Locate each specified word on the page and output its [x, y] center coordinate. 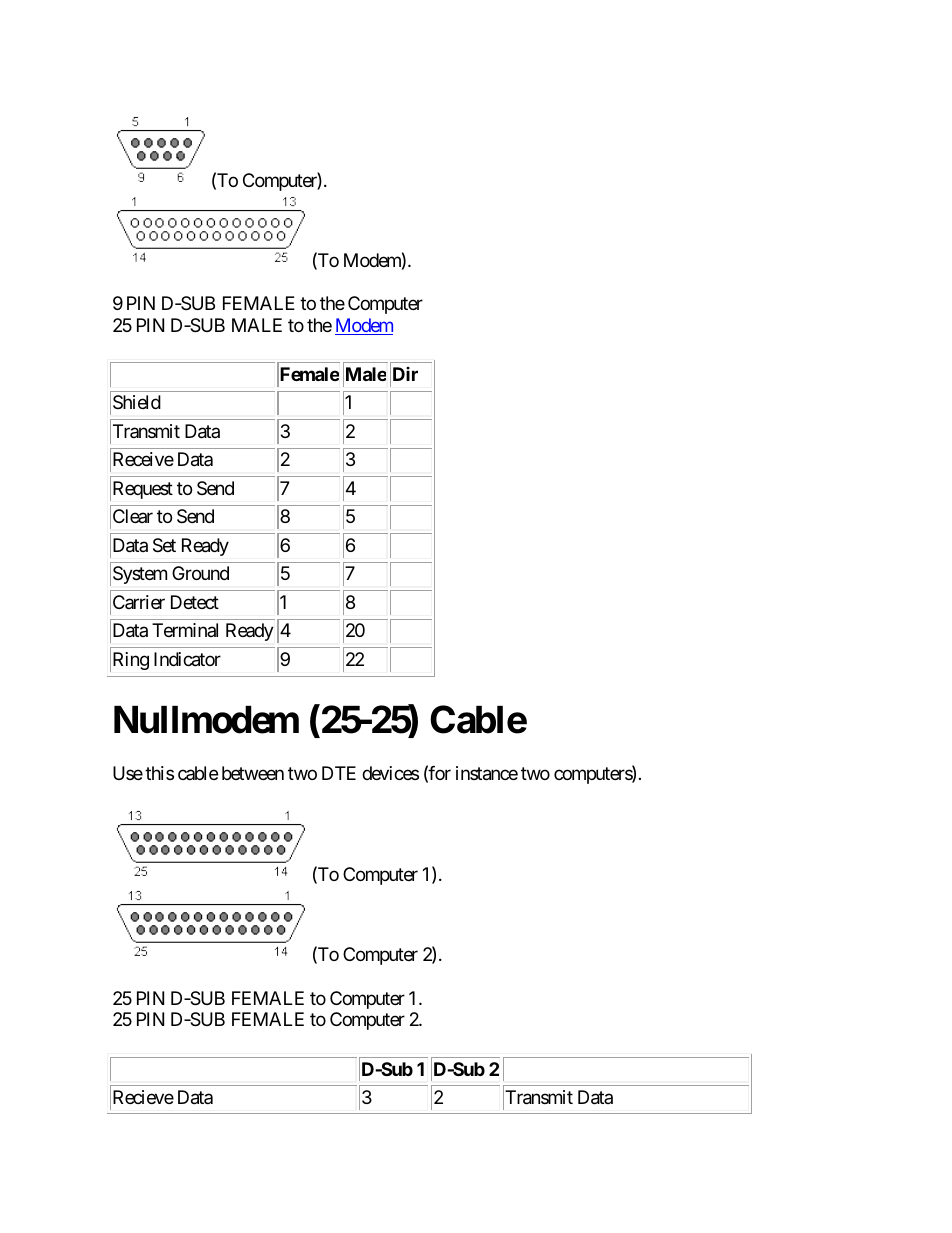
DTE [339, 773]
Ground [200, 573]
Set [164, 545]
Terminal [185, 630]
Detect [195, 602]
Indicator [187, 659]
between [253, 773]
